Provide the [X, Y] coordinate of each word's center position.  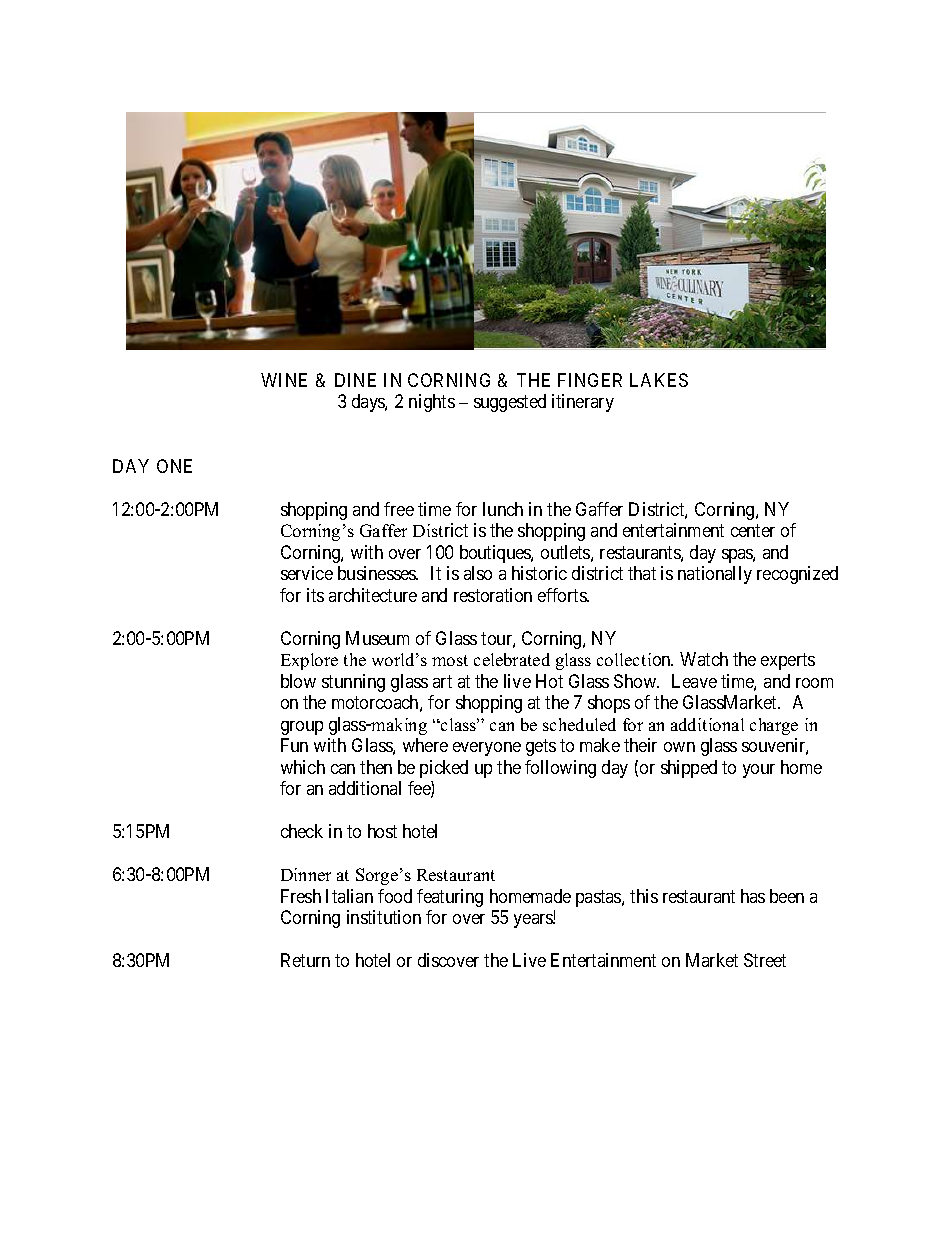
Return [305, 960]
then [376, 767]
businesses [378, 573]
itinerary [583, 403]
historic [539, 573]
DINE [355, 380]
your [759, 771]
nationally [715, 575]
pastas [599, 898]
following [560, 769]
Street [765, 960]
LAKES [659, 380]
